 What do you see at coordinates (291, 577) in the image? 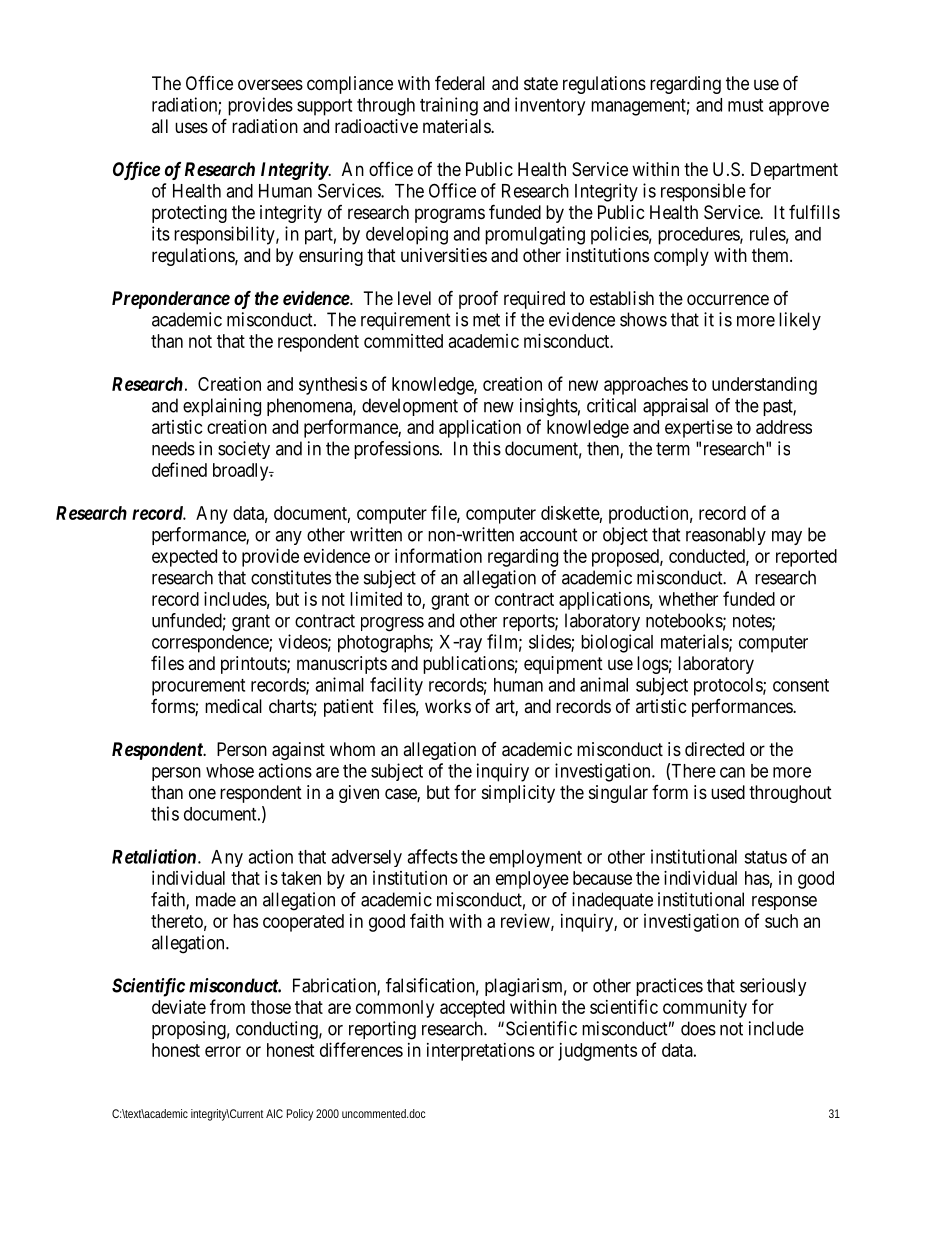
I see `constitutes` at bounding box center [291, 577].
